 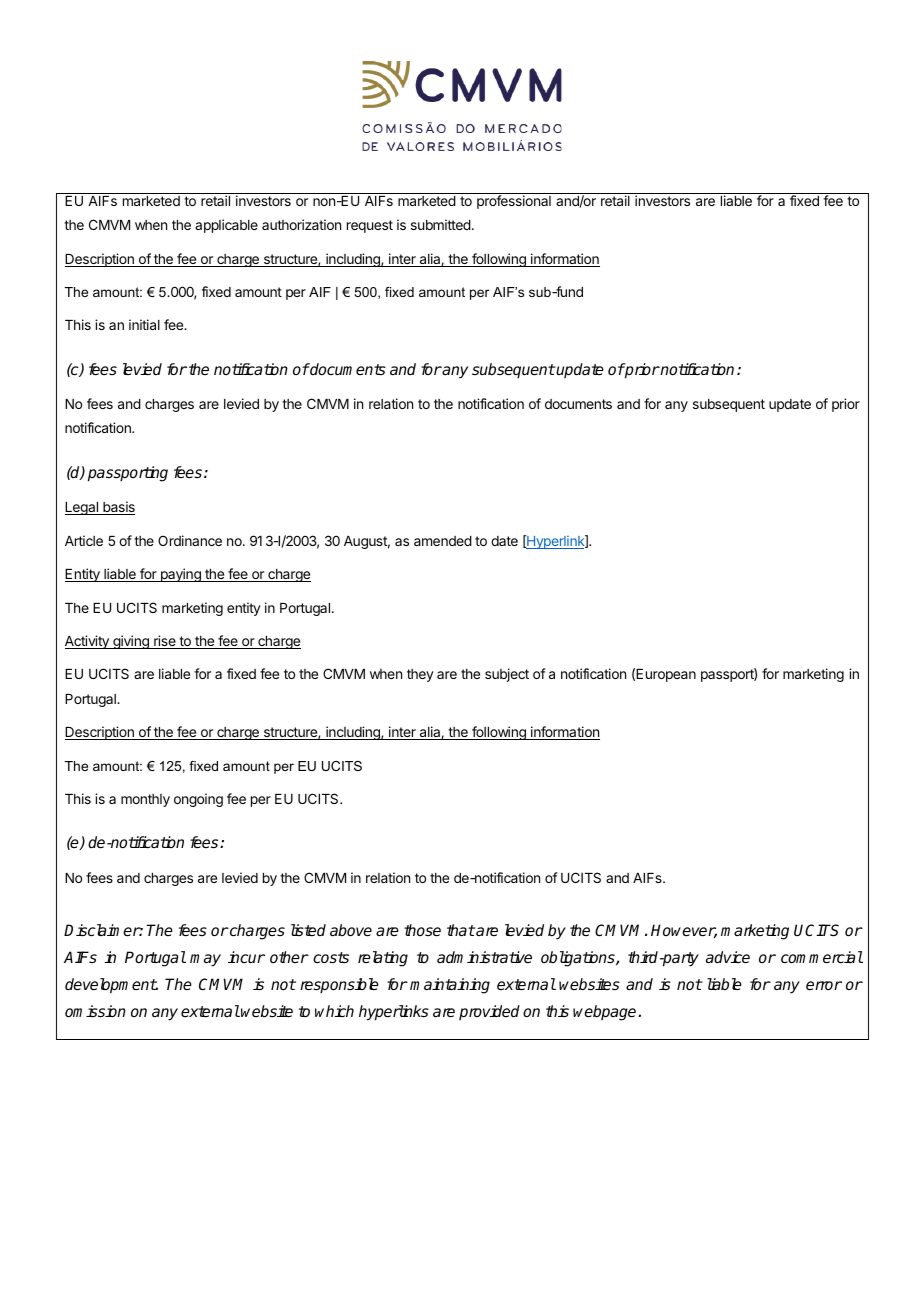 I want to click on submitted, so click(x=441, y=224).
